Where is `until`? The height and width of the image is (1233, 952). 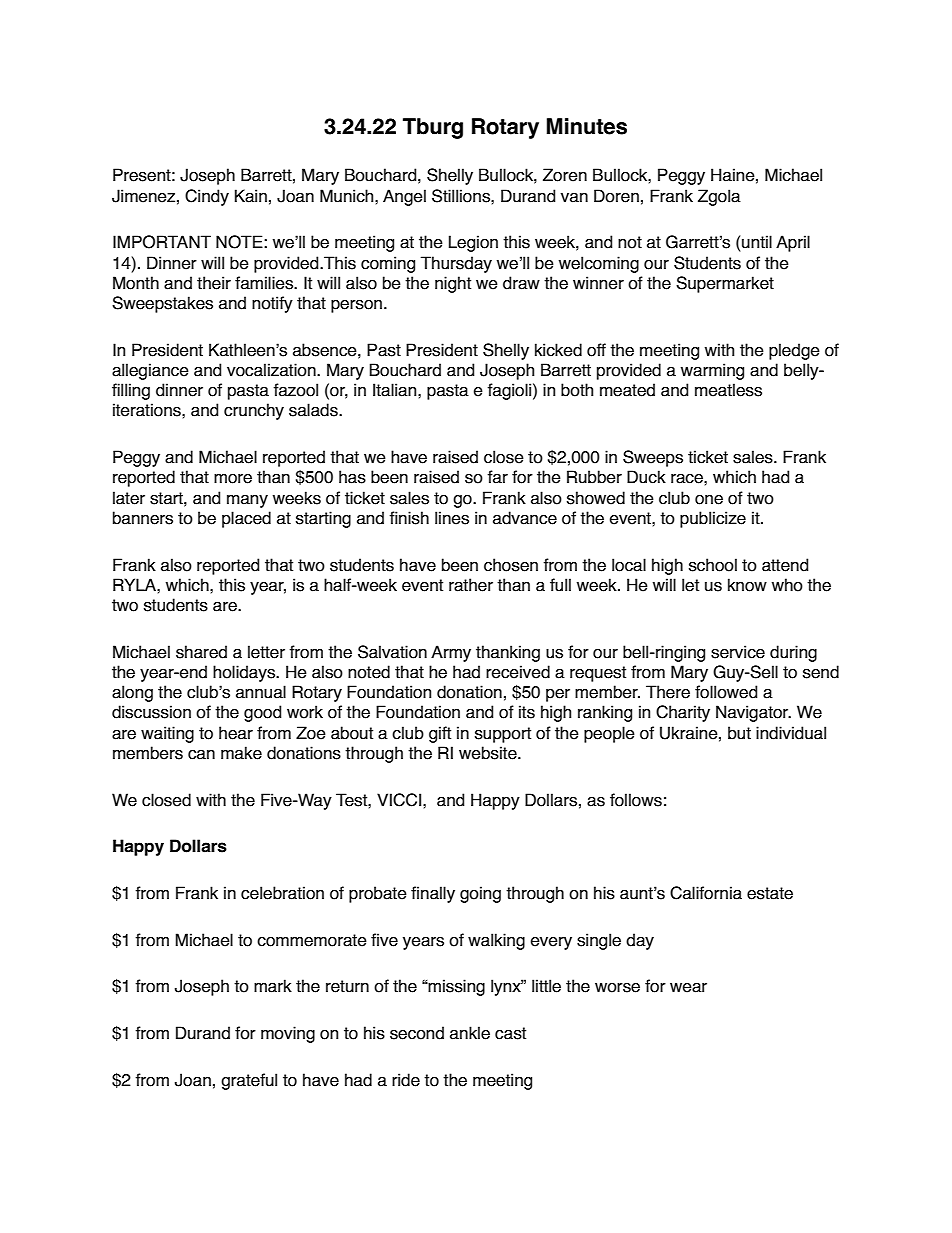 until is located at coordinates (757, 242).
